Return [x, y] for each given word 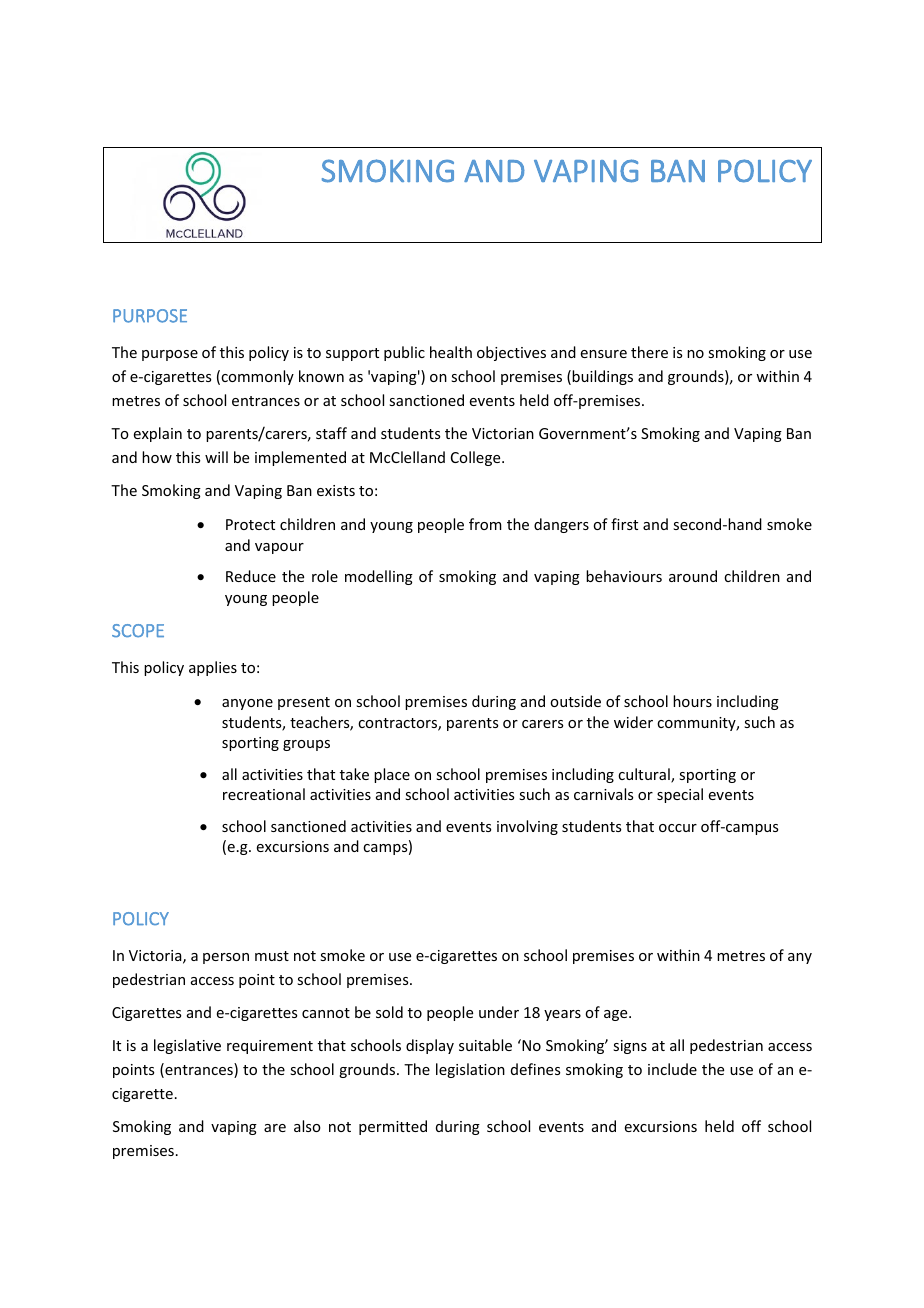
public [404, 353]
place [392, 775]
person [226, 958]
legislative [187, 1046]
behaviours [624, 576]
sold [389, 1012]
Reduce [251, 576]
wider [633, 722]
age [617, 1015]
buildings [602, 377]
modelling [379, 577]
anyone [247, 704]
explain [158, 434]
